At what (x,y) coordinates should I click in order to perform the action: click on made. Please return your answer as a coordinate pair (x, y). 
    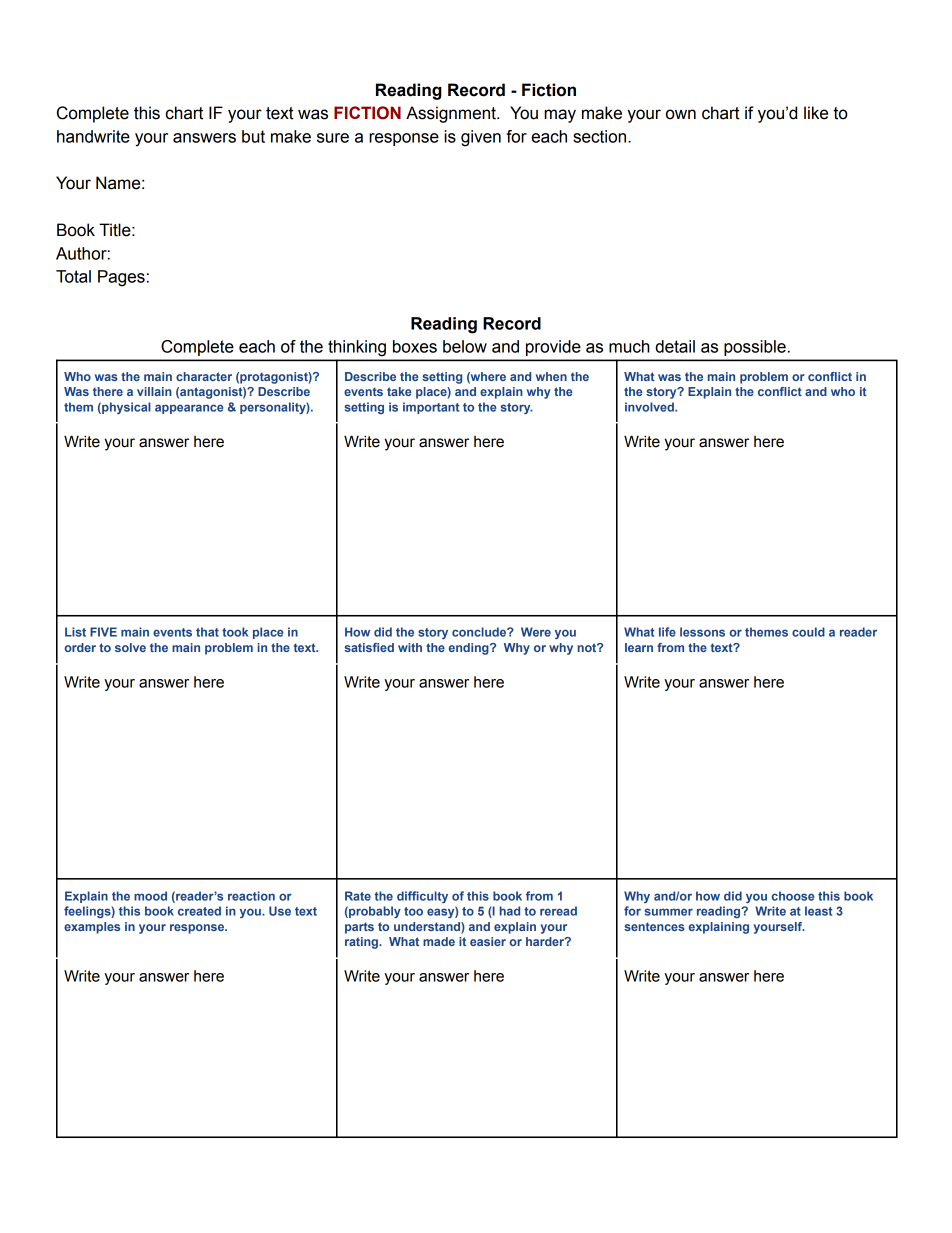
    Looking at the image, I should click on (439, 941).
